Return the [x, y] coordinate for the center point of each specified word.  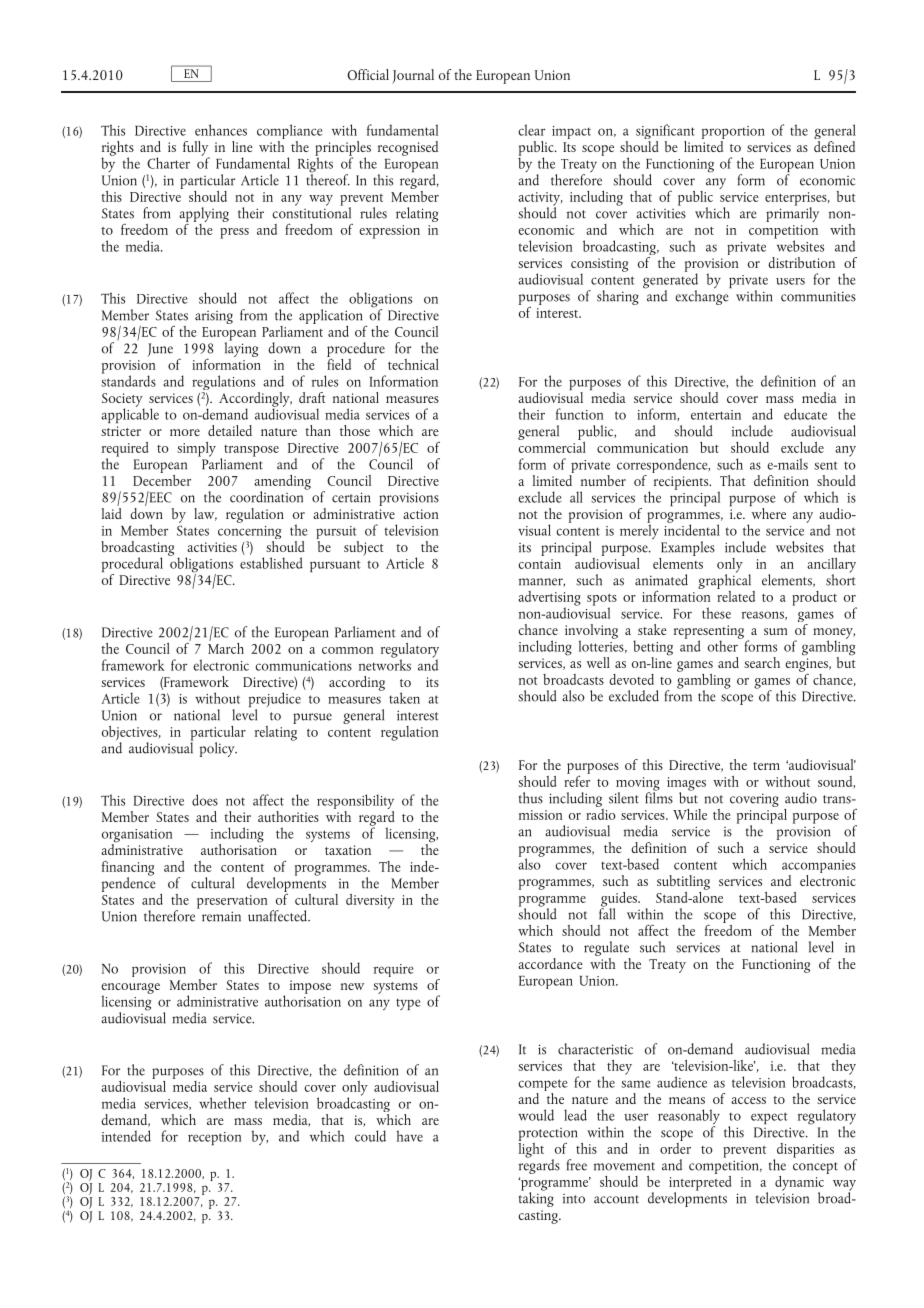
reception [214, 1138]
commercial [552, 446]
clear [531, 130]
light [531, 1149]
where [768, 512]
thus [531, 798]
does [205, 800]
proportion [733, 134]
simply [196, 449]
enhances [221, 130]
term [766, 766]
